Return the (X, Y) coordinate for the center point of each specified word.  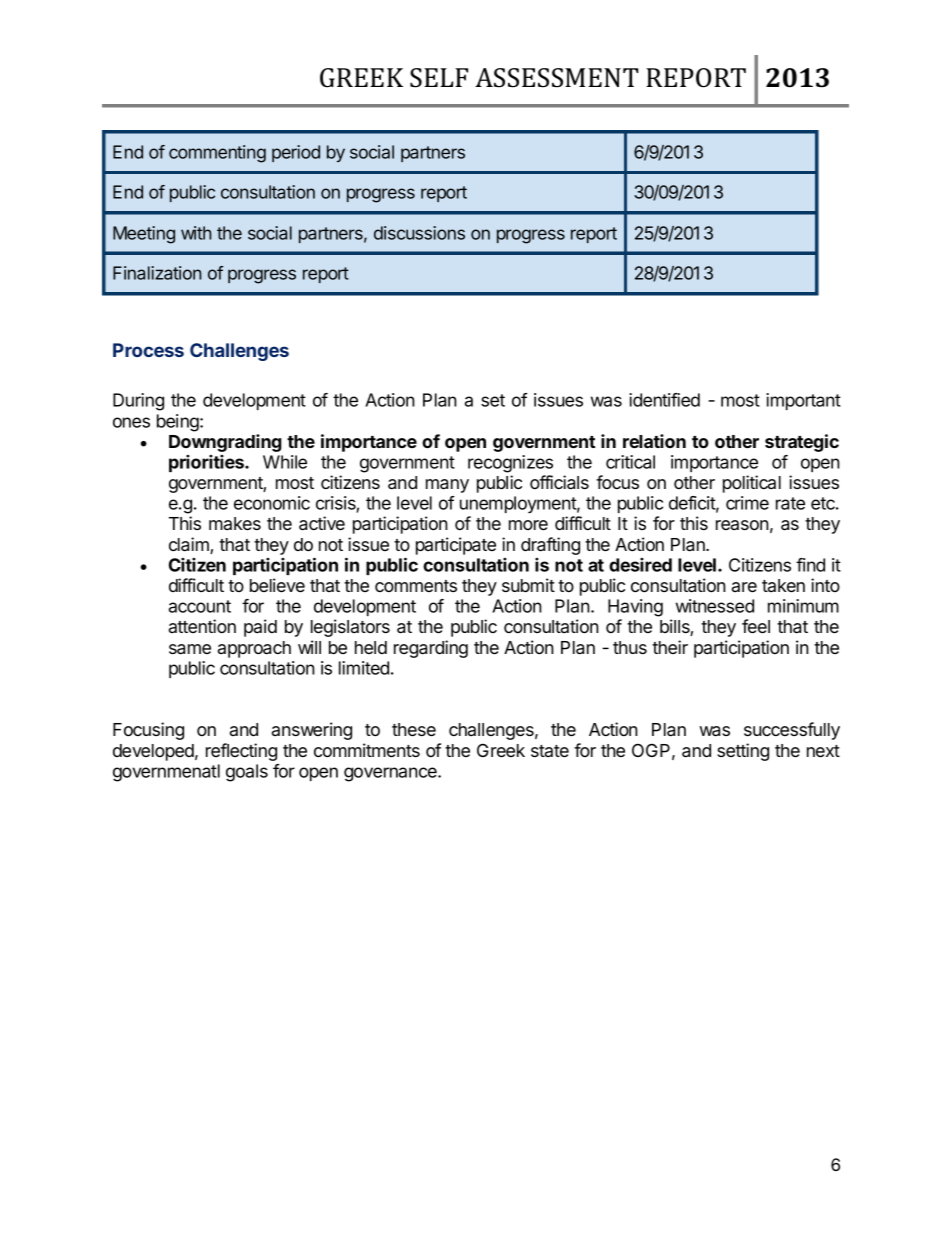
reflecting (241, 752)
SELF (439, 78)
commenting (217, 154)
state (550, 751)
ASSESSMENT (557, 78)
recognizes (510, 464)
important (803, 401)
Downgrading (225, 443)
